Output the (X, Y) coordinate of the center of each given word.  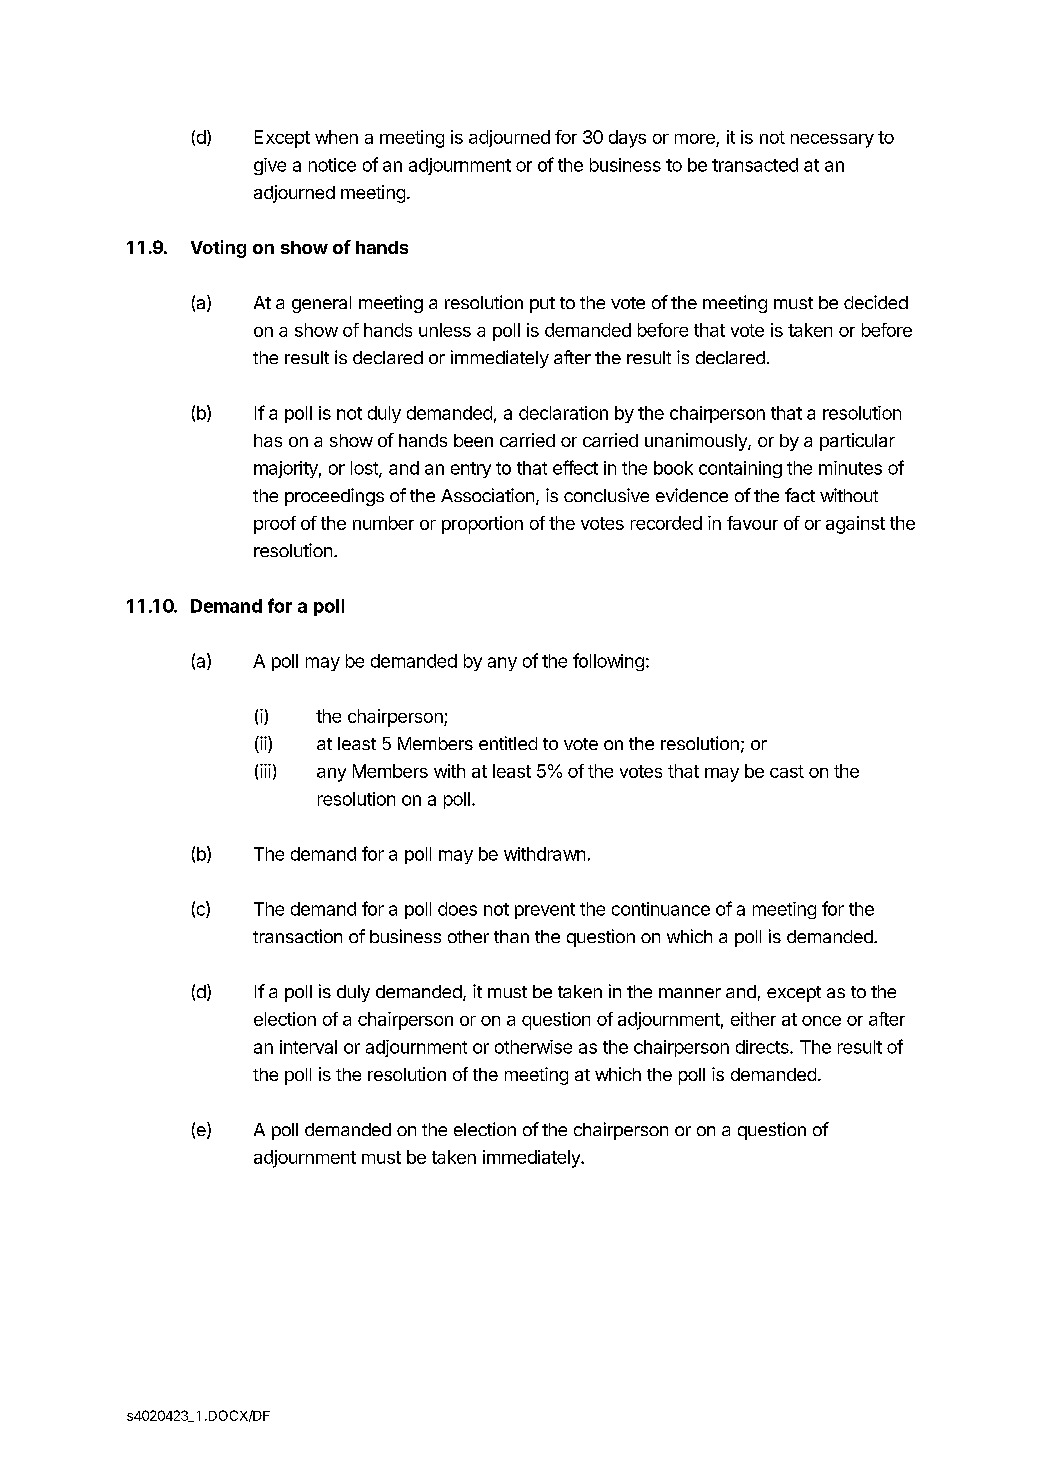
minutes (850, 468)
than (511, 936)
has (268, 440)
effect (575, 467)
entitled (508, 743)
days (627, 139)
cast (787, 771)
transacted (755, 165)
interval (308, 1047)
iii (265, 771)
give (270, 166)
